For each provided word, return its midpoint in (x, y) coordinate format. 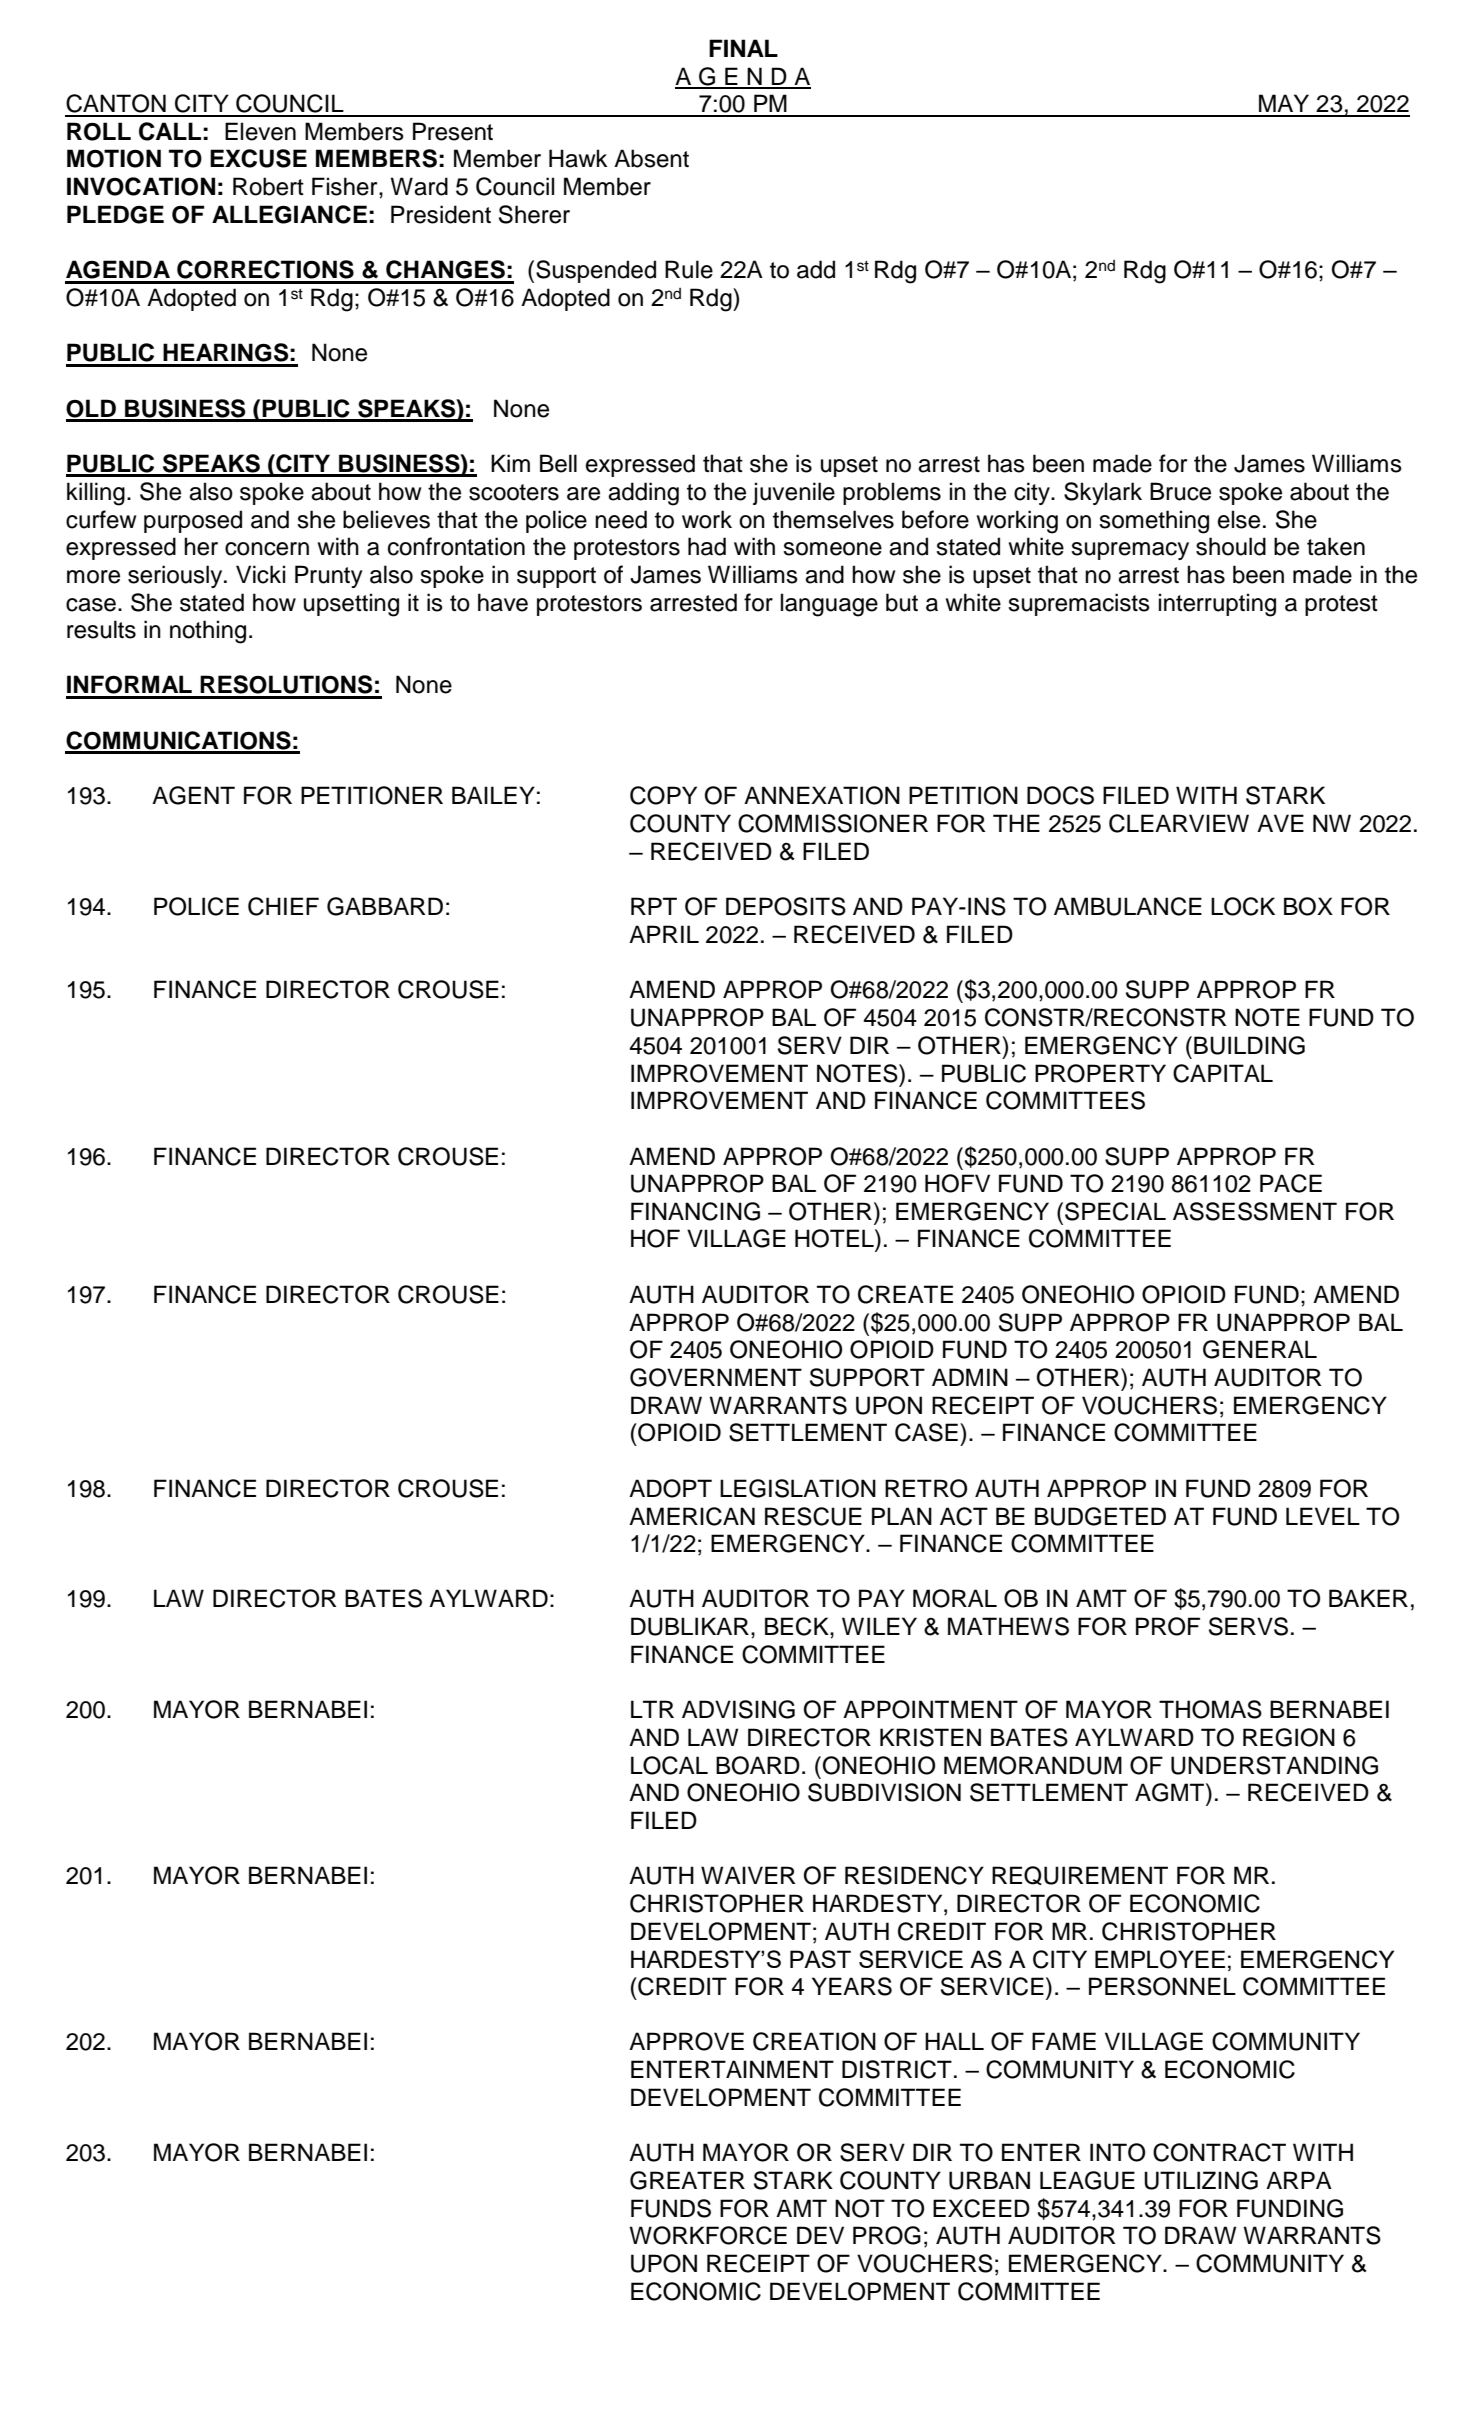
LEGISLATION (798, 1488)
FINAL (743, 48)
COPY (663, 795)
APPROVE (686, 2041)
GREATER (687, 2180)
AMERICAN (692, 1516)
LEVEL (1323, 1516)
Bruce (1180, 491)
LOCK (1243, 906)
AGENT (193, 795)
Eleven (260, 131)
